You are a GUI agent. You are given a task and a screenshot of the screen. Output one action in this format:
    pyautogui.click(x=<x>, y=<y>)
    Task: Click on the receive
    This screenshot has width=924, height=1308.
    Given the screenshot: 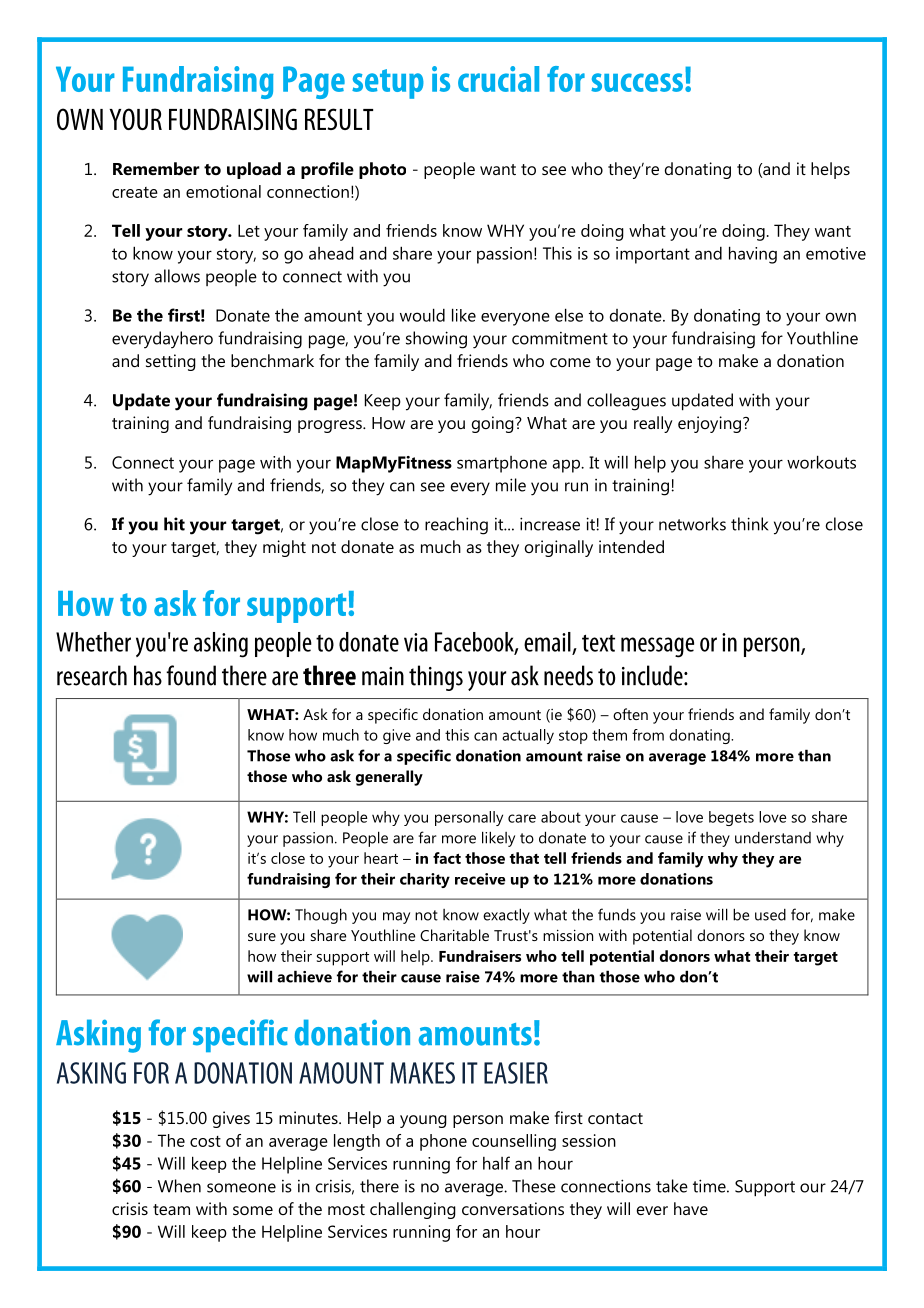 What is the action you would take?
    pyautogui.click(x=480, y=879)
